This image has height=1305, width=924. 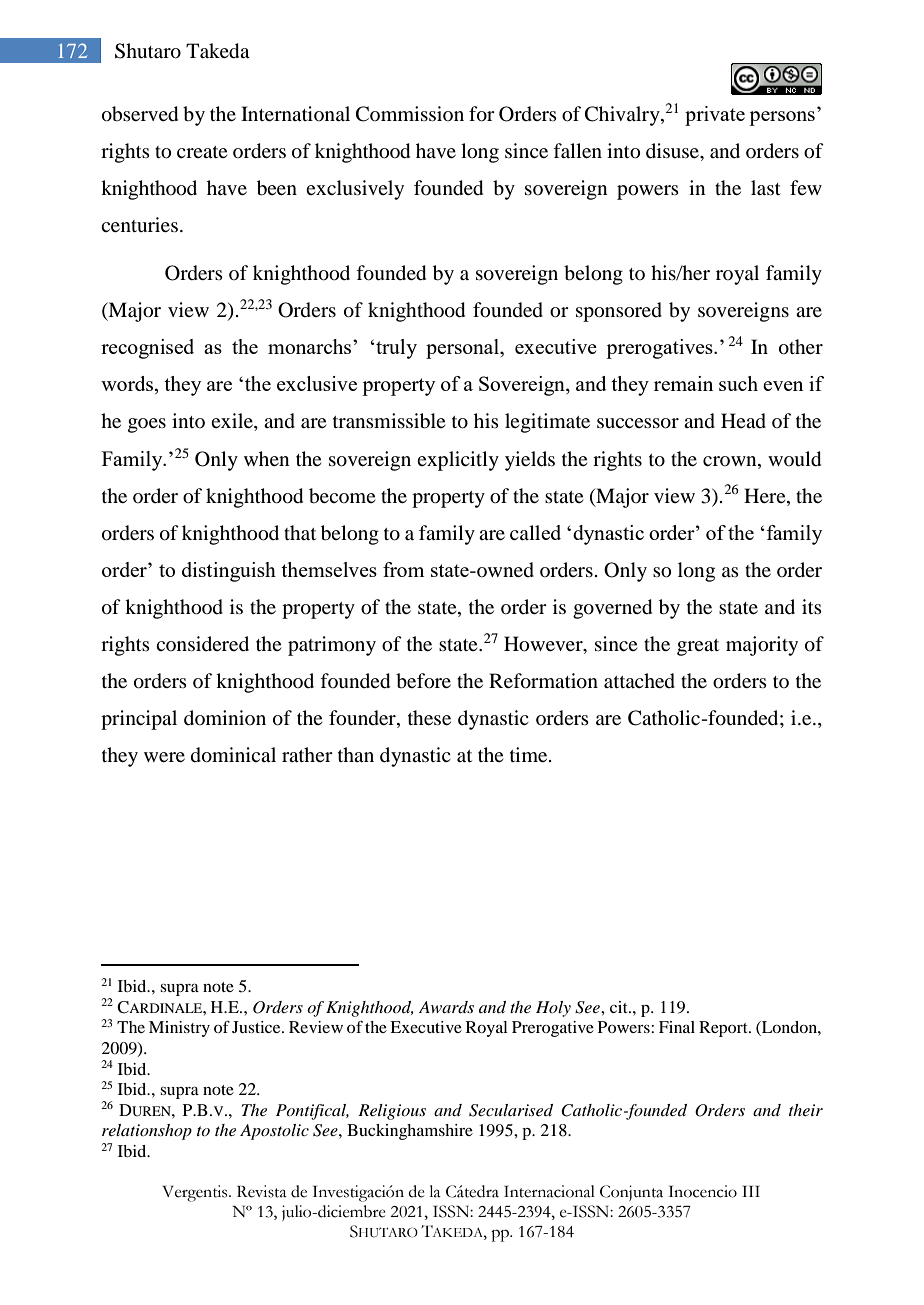 I want to click on such, so click(x=738, y=383).
